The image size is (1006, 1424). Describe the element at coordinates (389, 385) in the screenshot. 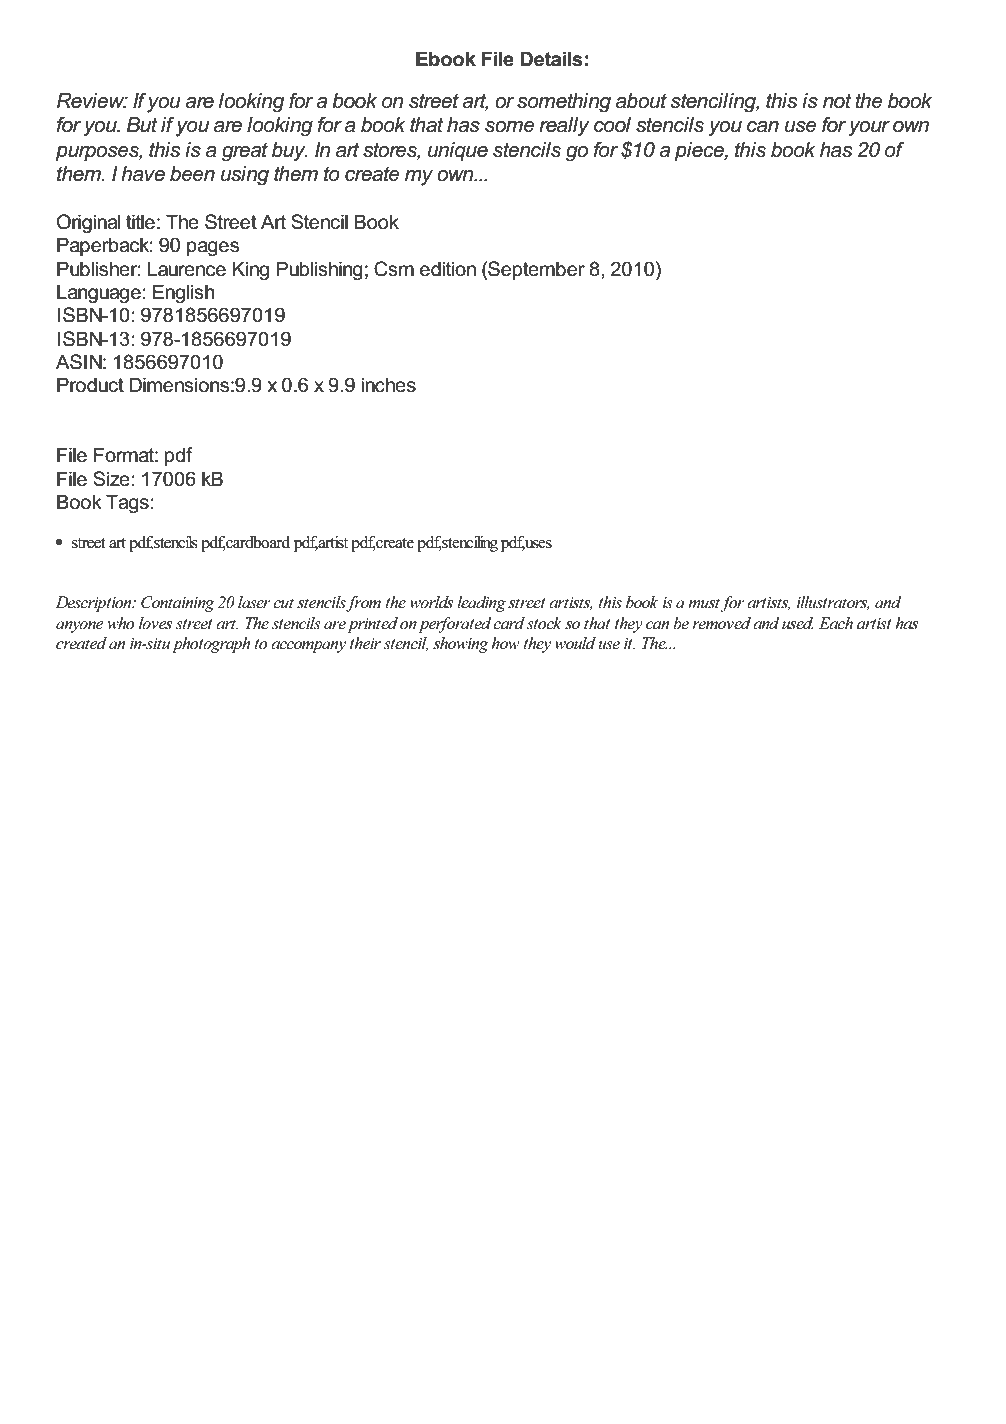

I see `inches` at that location.
